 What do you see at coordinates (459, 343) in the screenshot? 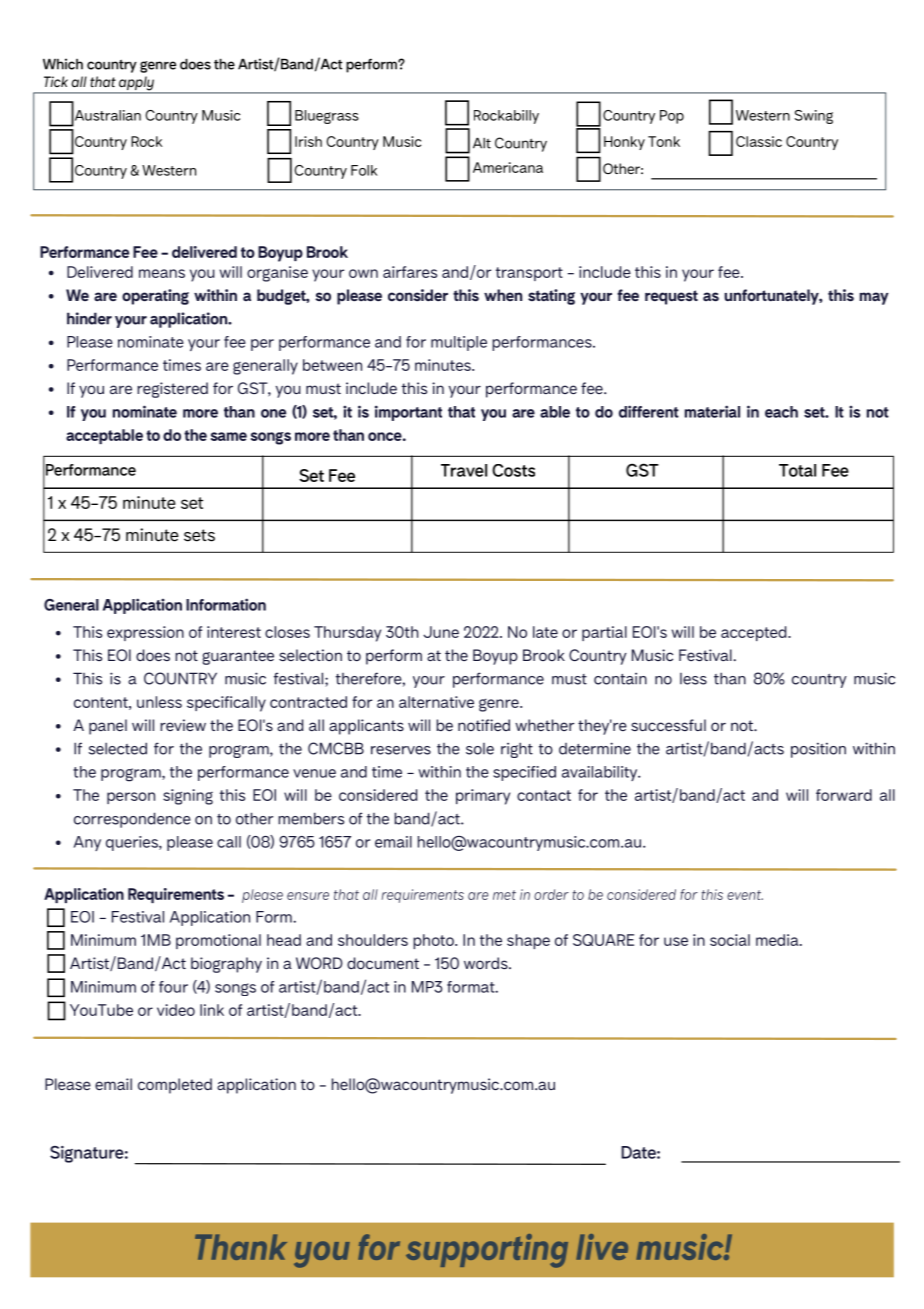
I see `multiple` at bounding box center [459, 343].
